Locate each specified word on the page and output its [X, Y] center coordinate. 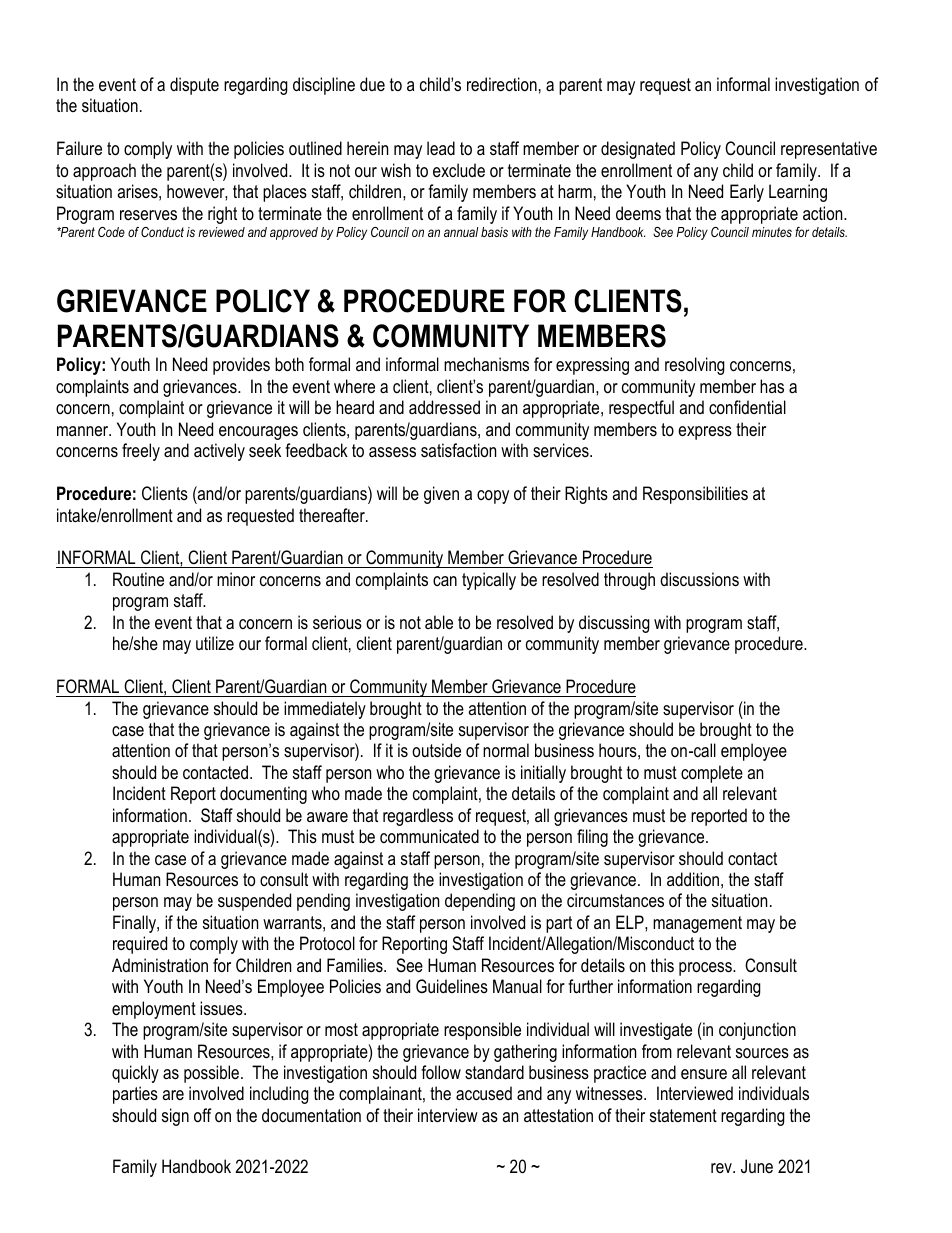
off [202, 1115]
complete [712, 774]
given [441, 495]
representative [829, 150]
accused [484, 1093]
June [757, 1166]
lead [441, 148]
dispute [194, 86]
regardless [418, 817]
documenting [263, 795]
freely [141, 452]
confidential [747, 407]
